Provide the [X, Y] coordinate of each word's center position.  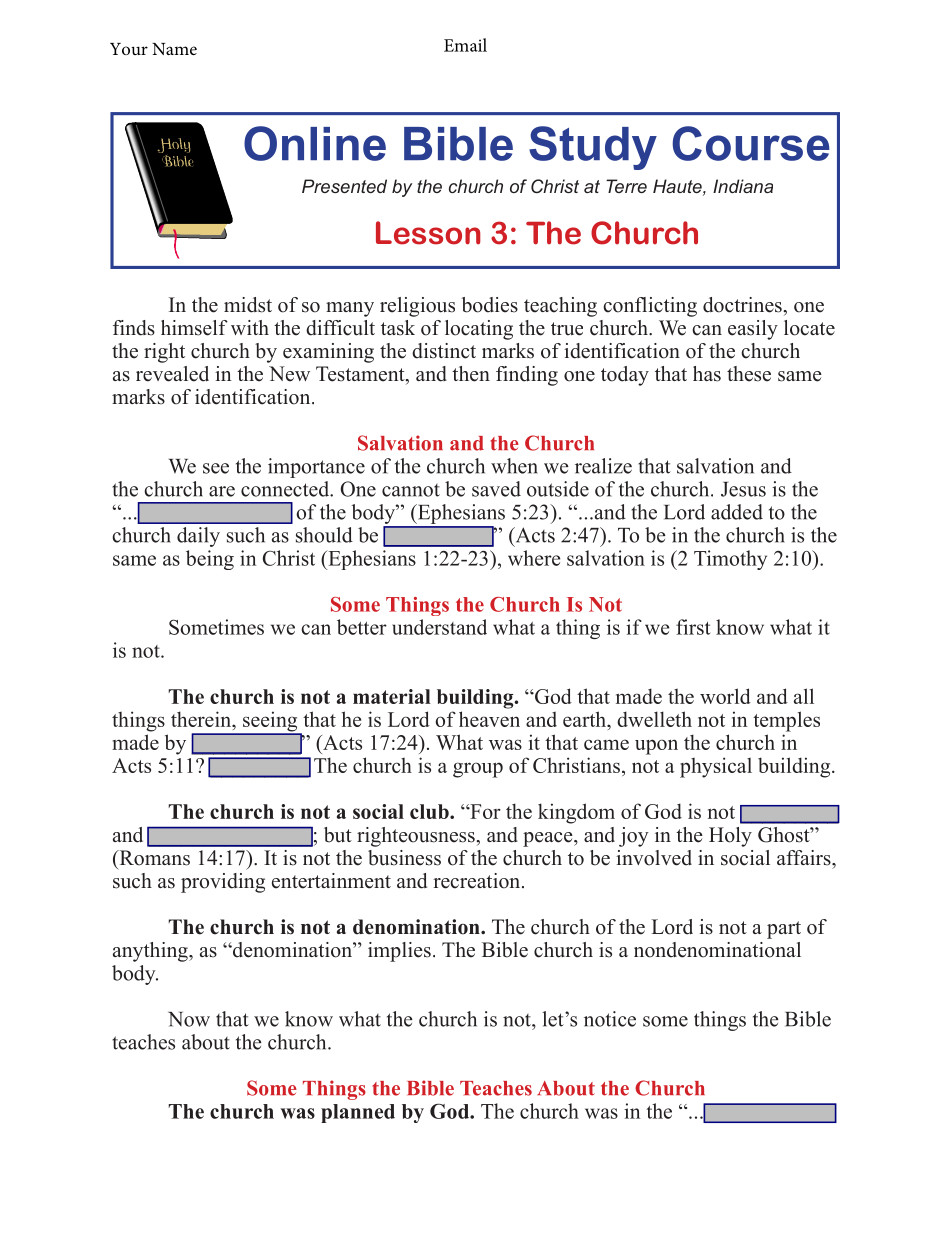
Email [465, 45]
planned [358, 1113]
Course [751, 143]
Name [174, 49]
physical [716, 767]
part [784, 930]
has [707, 374]
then [471, 374]
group [478, 770]
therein [202, 719]
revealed [172, 374]
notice [610, 1019]
